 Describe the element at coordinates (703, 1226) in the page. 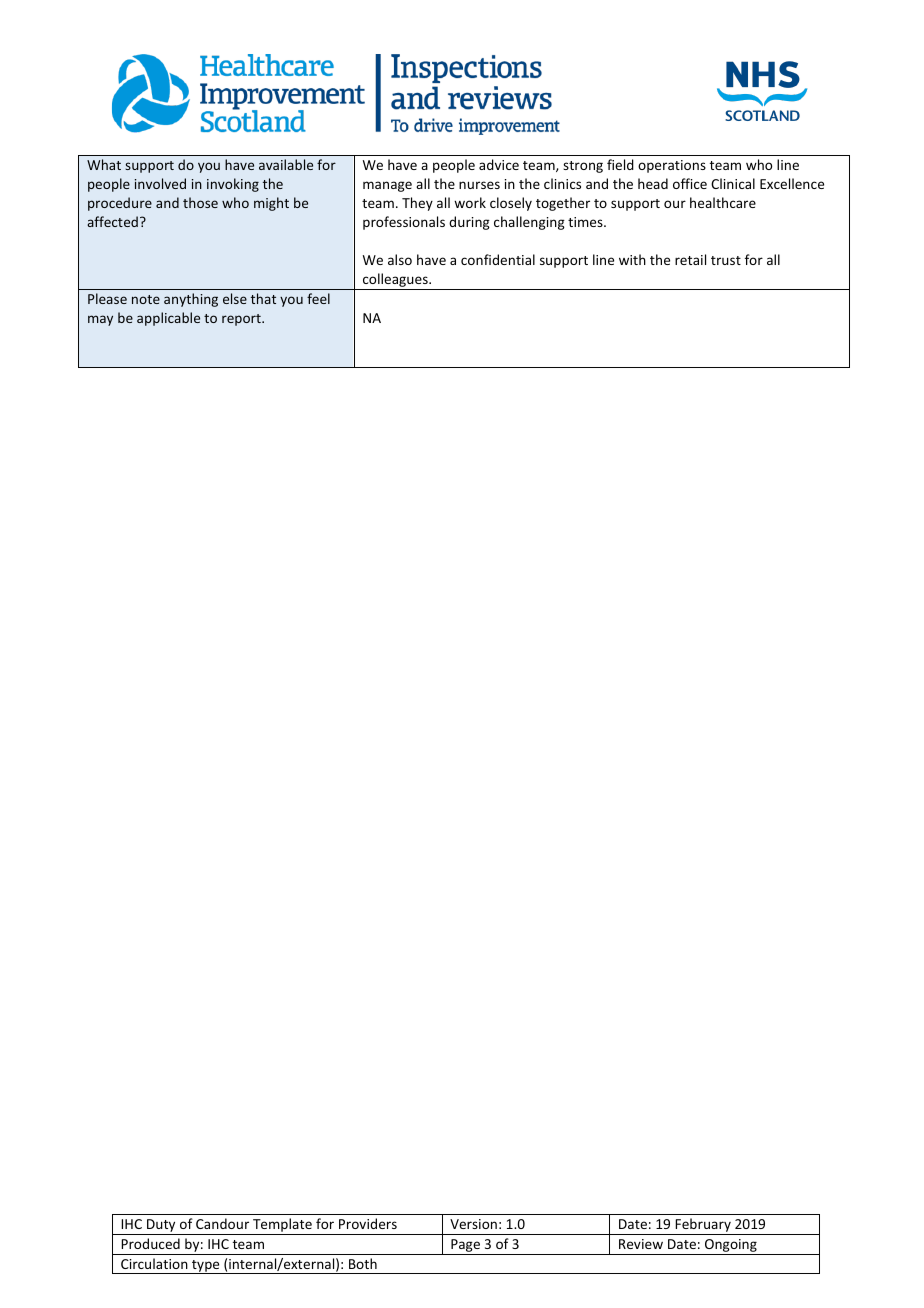

I see `February` at that location.
